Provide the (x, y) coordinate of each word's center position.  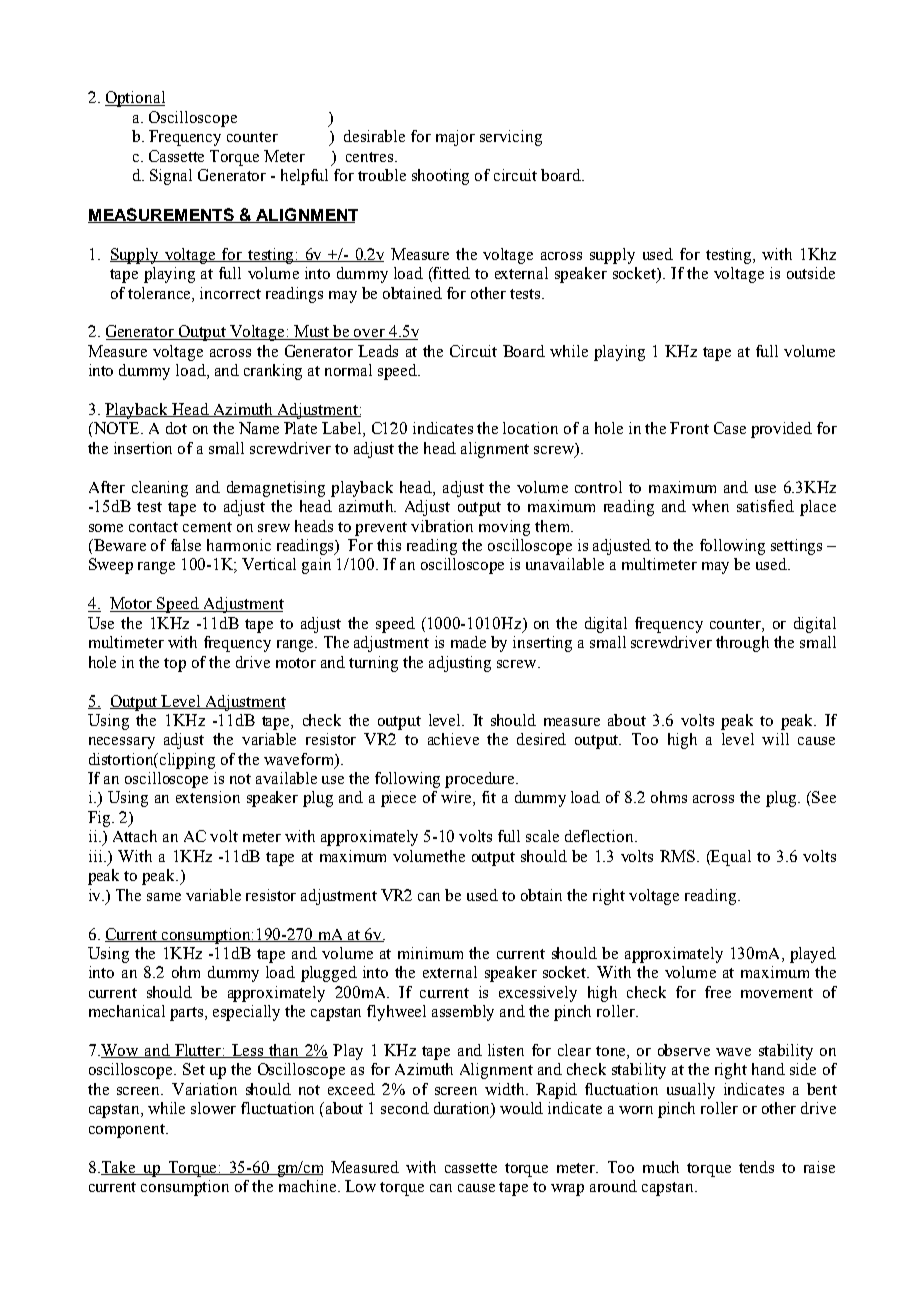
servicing (511, 138)
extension (208, 797)
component (128, 1131)
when (710, 506)
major (455, 138)
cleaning (160, 489)
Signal (171, 177)
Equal (730, 858)
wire (456, 797)
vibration (442, 526)
